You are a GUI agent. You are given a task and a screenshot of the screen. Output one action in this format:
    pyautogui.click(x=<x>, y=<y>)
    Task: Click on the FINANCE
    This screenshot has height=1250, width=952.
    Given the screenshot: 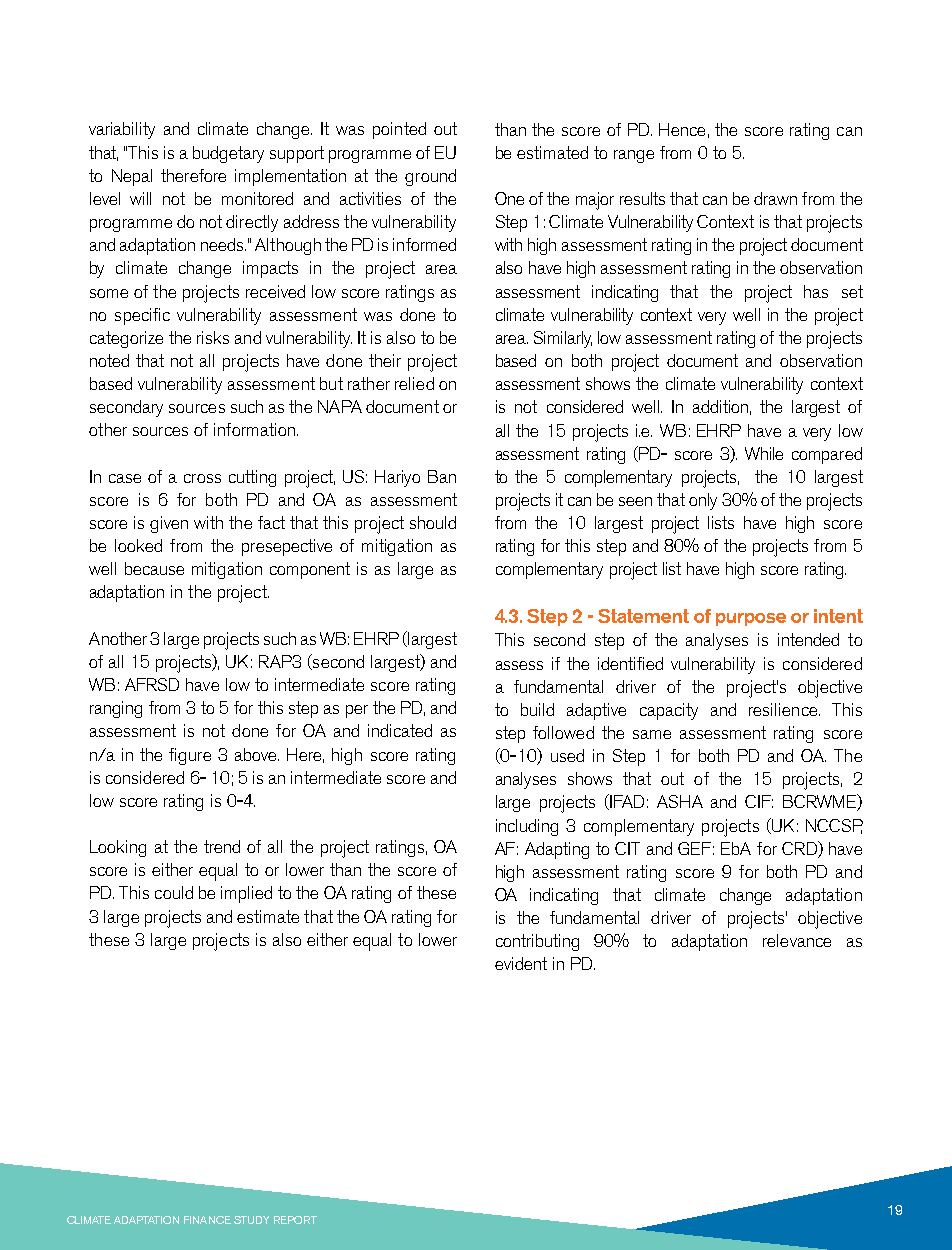 What is the action you would take?
    pyautogui.click(x=207, y=1220)
